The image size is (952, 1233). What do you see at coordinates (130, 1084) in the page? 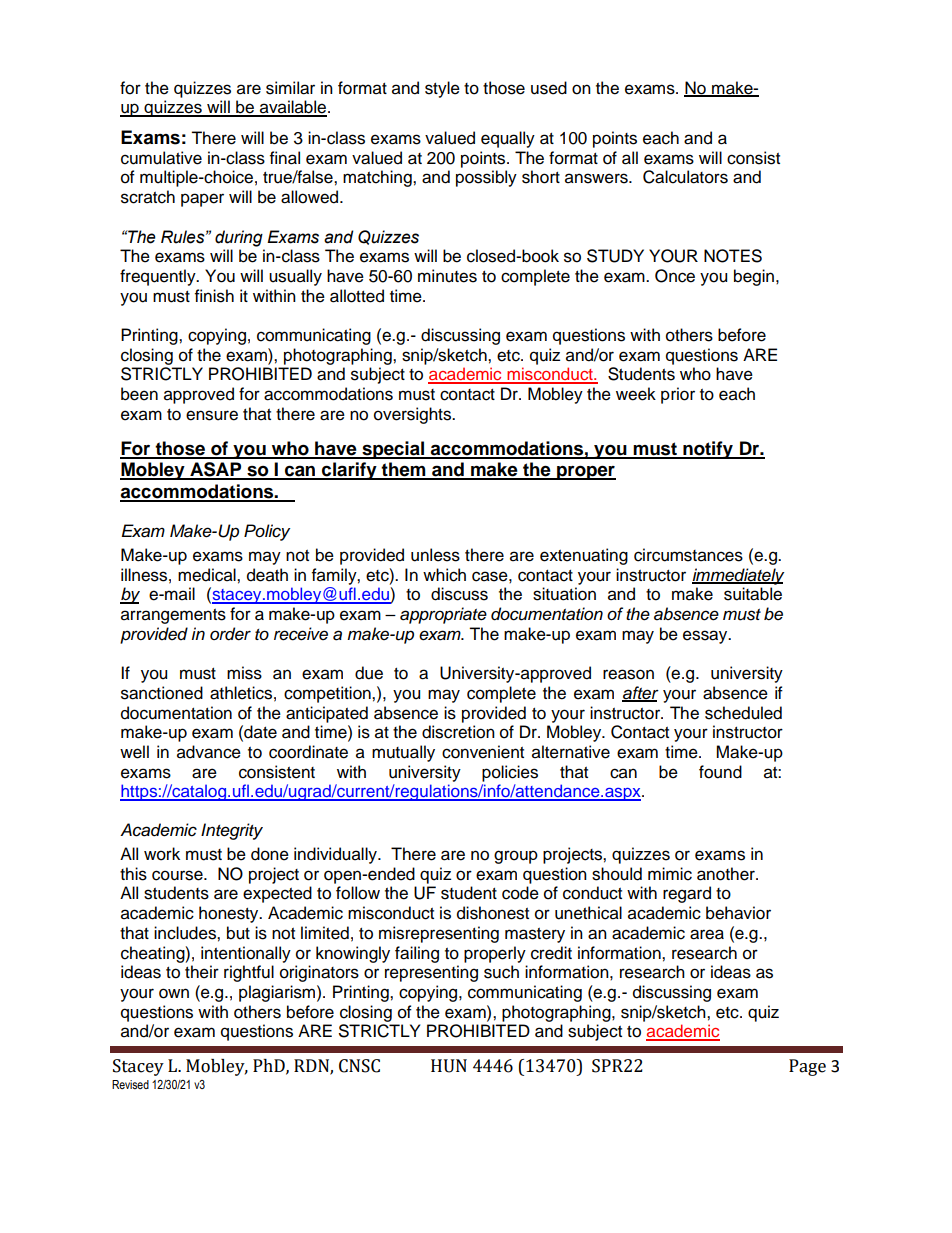
I see `Revised` at bounding box center [130, 1084].
